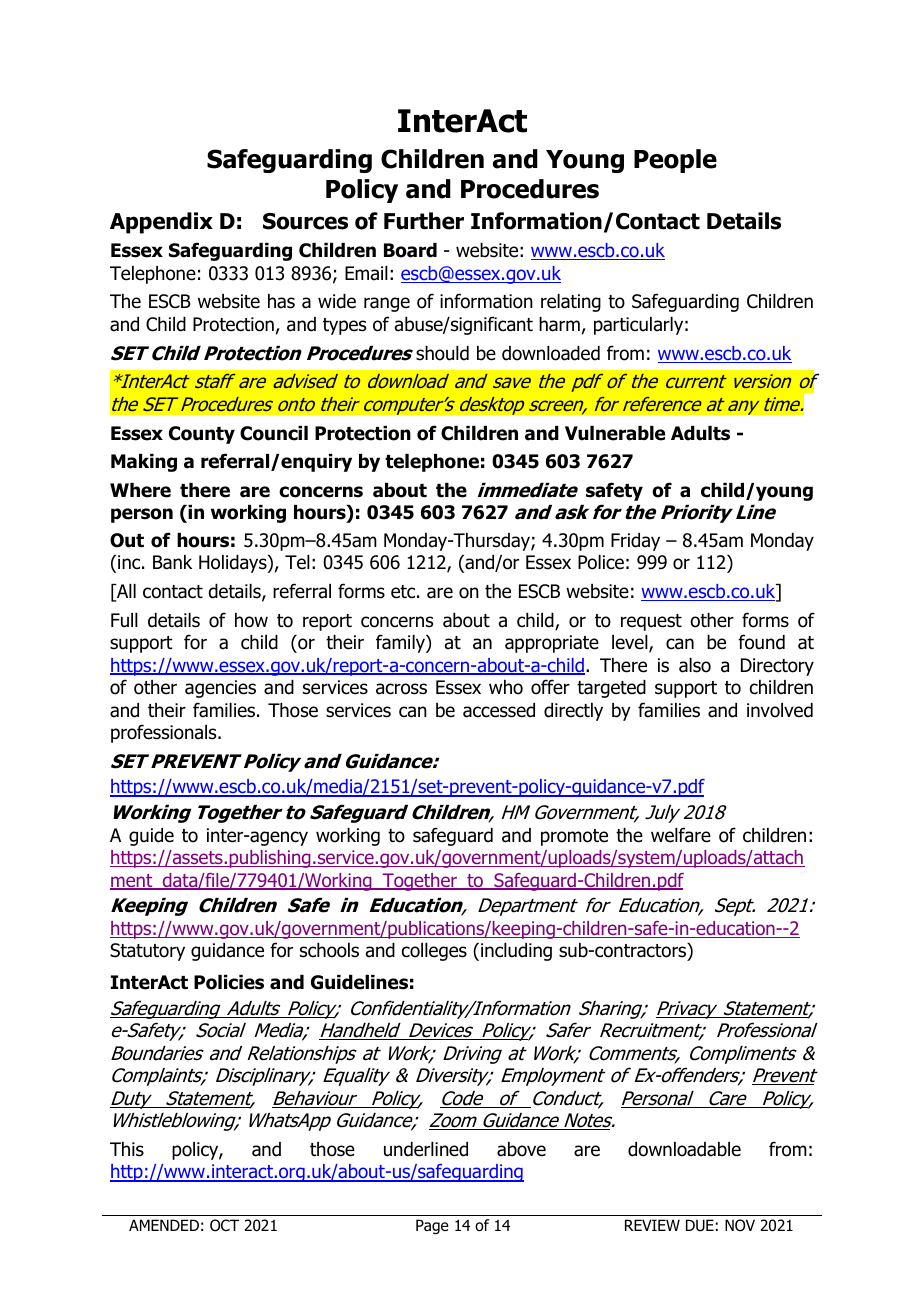 Image resolution: width=924 pixels, height=1308 pixels. What do you see at coordinates (224, 1225) in the document?
I see `OCT` at bounding box center [224, 1225].
